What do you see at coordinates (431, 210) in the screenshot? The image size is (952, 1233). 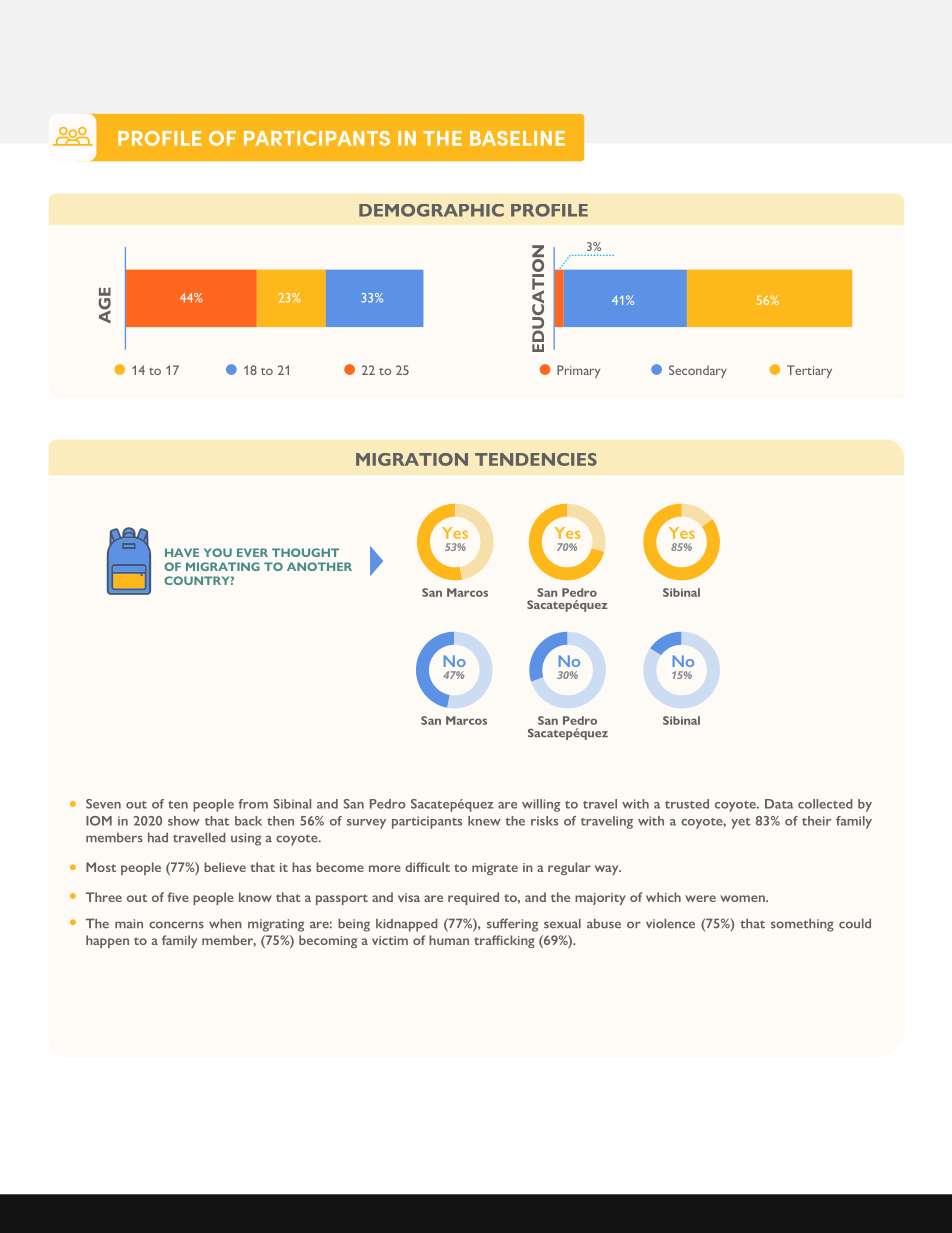 I see `DEMOGRAPHIC` at bounding box center [431, 210].
